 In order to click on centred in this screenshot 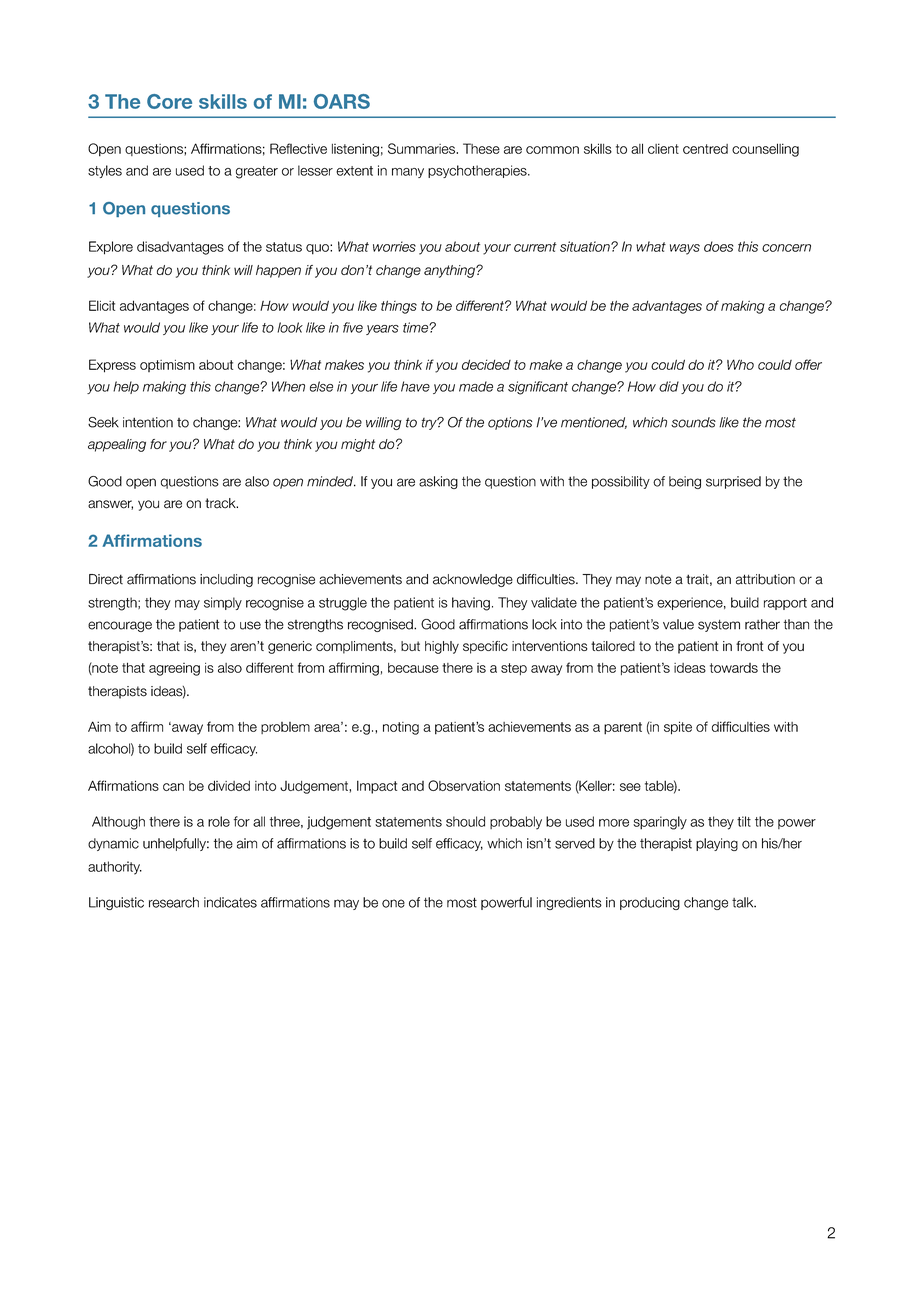, I will do `click(705, 149)`.
